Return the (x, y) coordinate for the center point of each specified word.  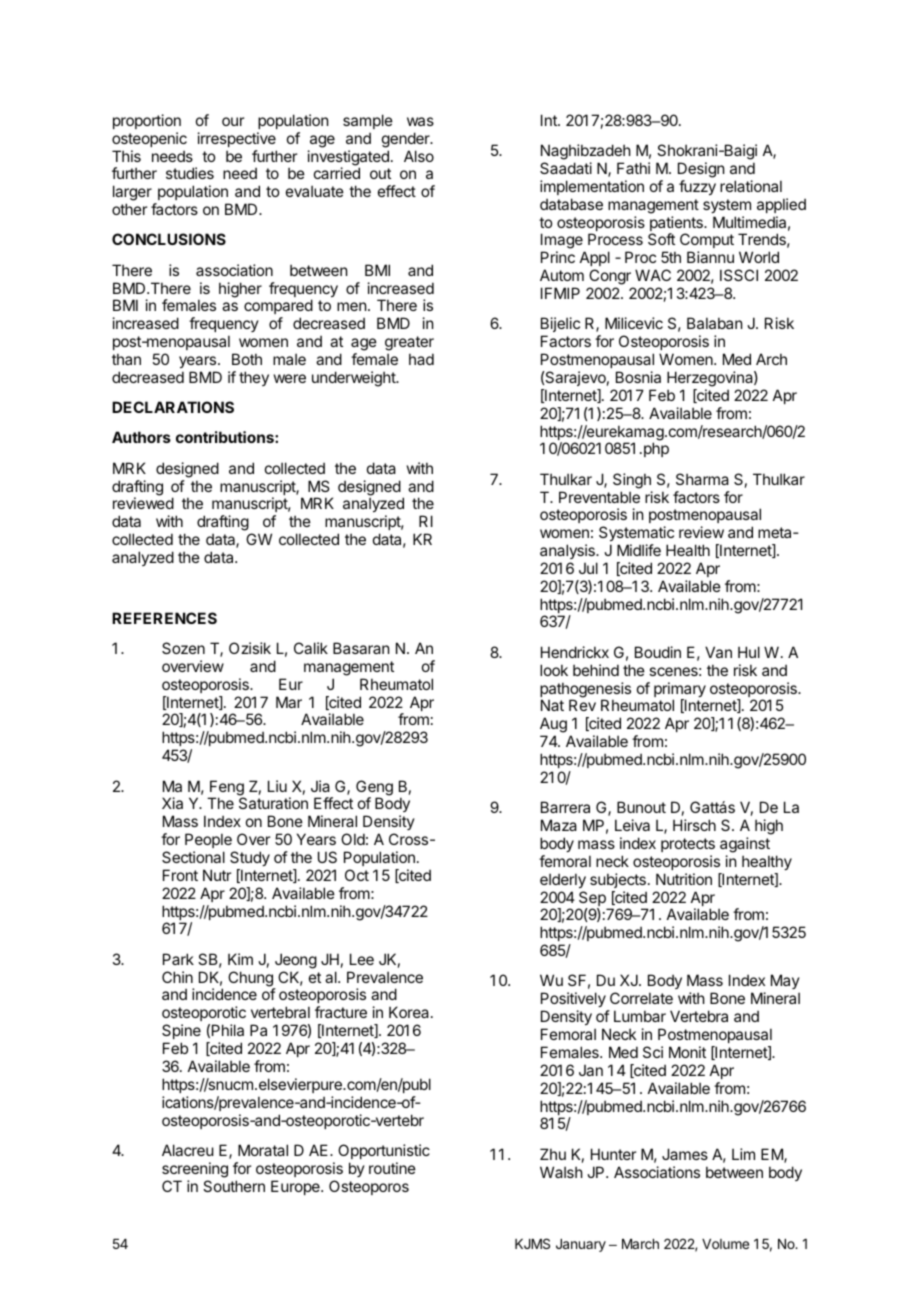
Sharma (702, 479)
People (208, 840)
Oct (357, 875)
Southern (234, 1186)
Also (419, 156)
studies (190, 173)
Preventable (599, 497)
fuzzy (697, 187)
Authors (141, 437)
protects (688, 845)
